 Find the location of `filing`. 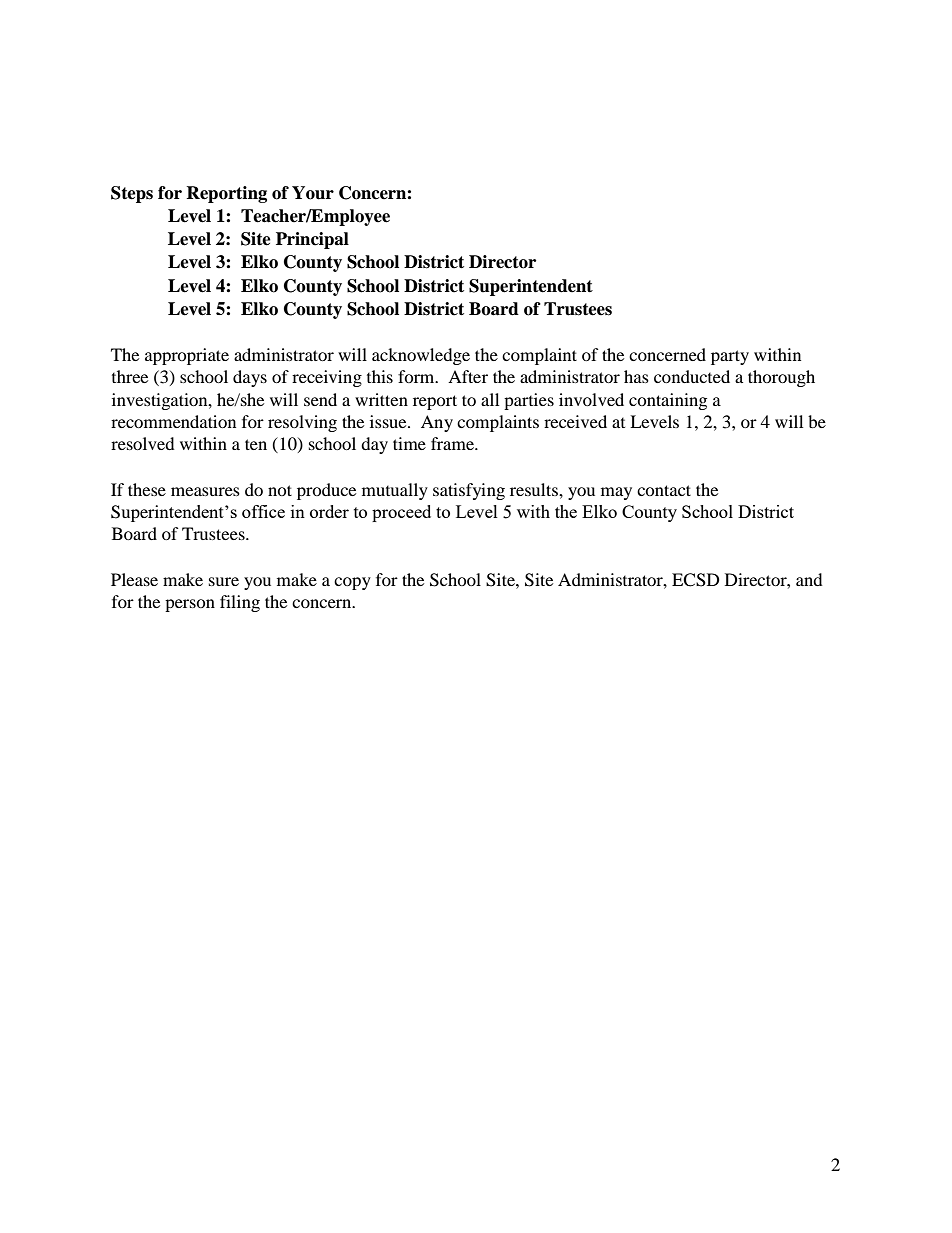

filing is located at coordinates (240, 603).
